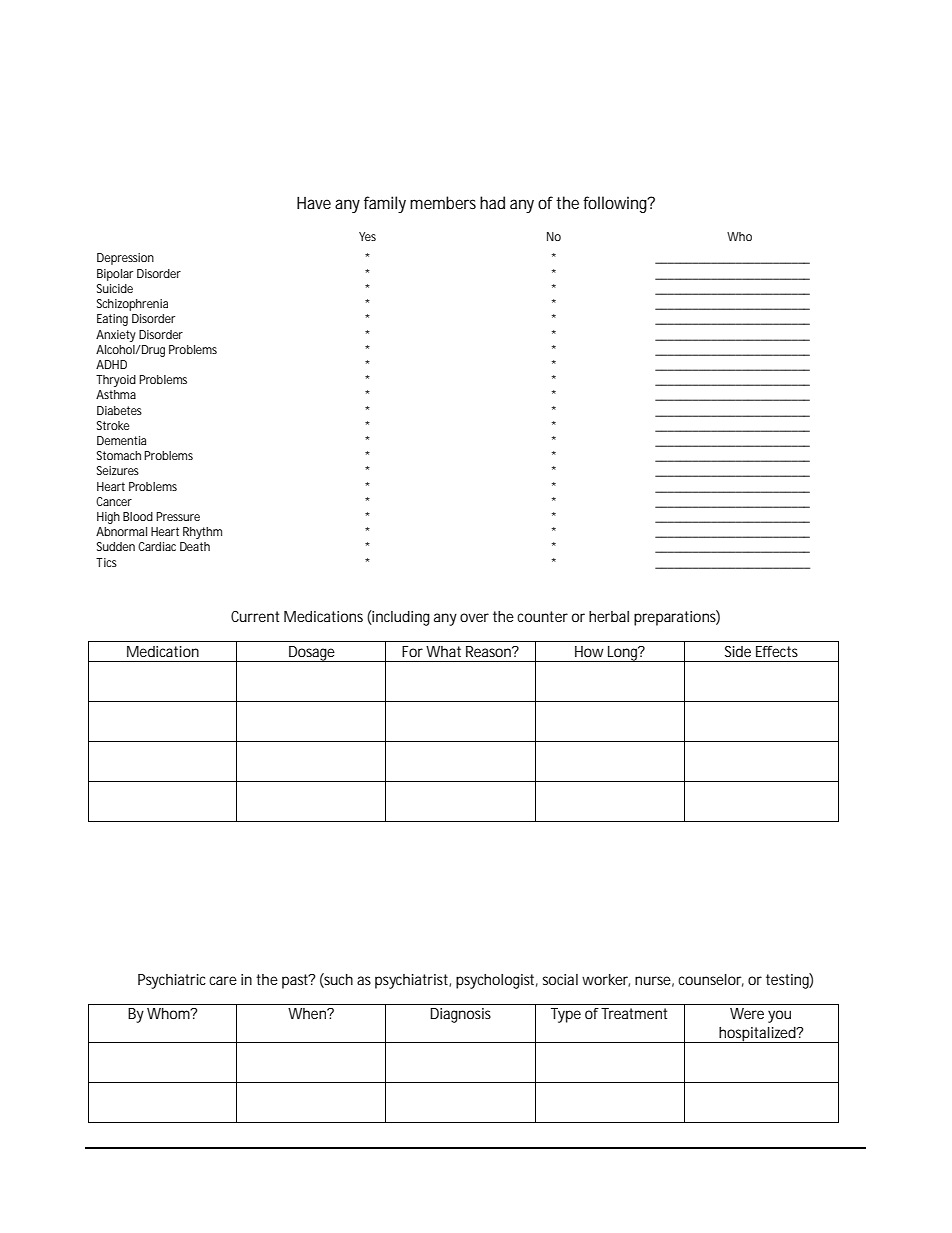 The height and width of the page is (1233, 952). Describe the element at coordinates (367, 236) in the page. I see `Yes` at that location.
